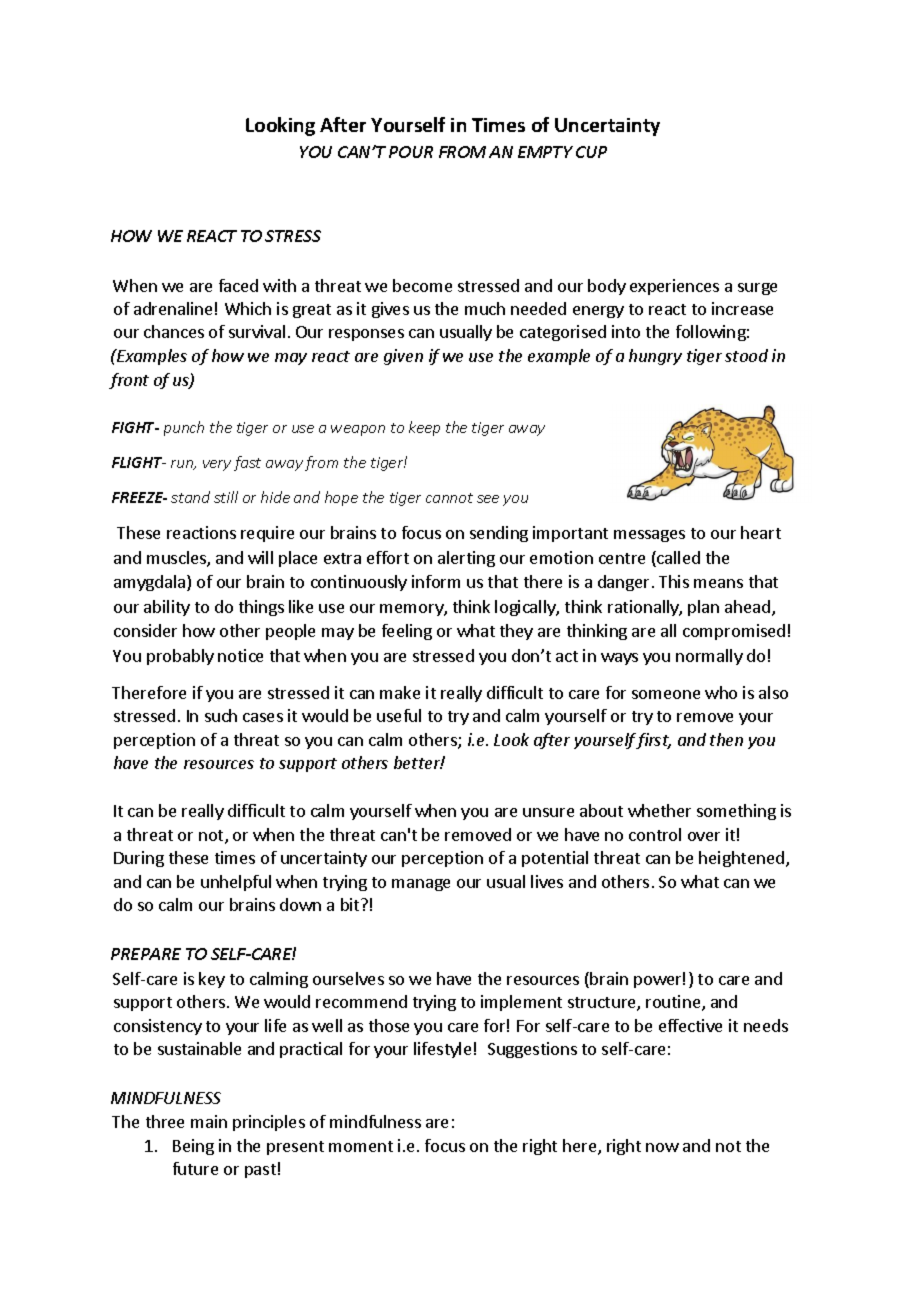 Image resolution: width=924 pixels, height=1308 pixels. What do you see at coordinates (226, 497) in the document?
I see `still` at bounding box center [226, 497].
